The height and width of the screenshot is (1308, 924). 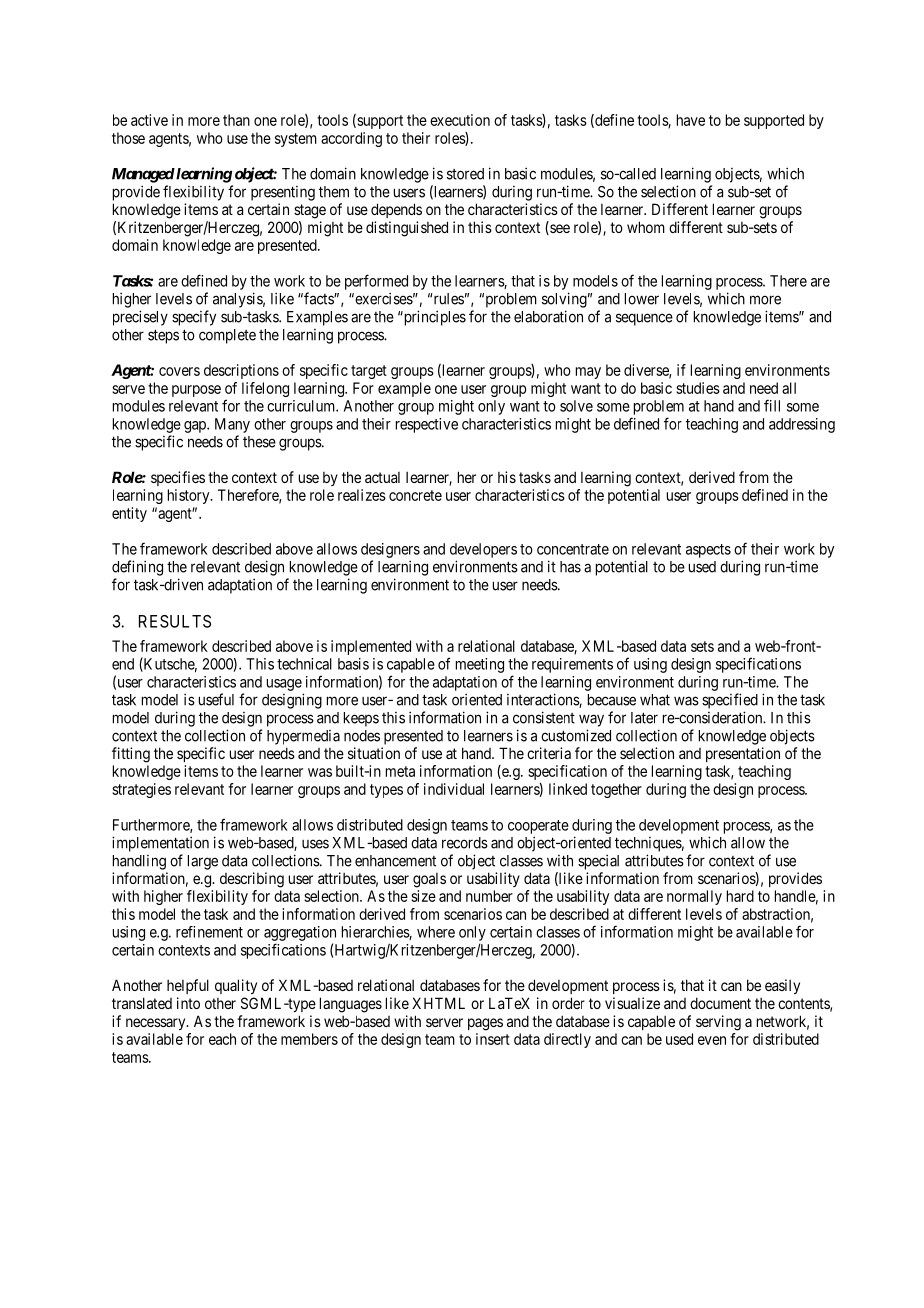 What do you see at coordinates (544, 717) in the screenshot?
I see `consistent` at bounding box center [544, 717].
